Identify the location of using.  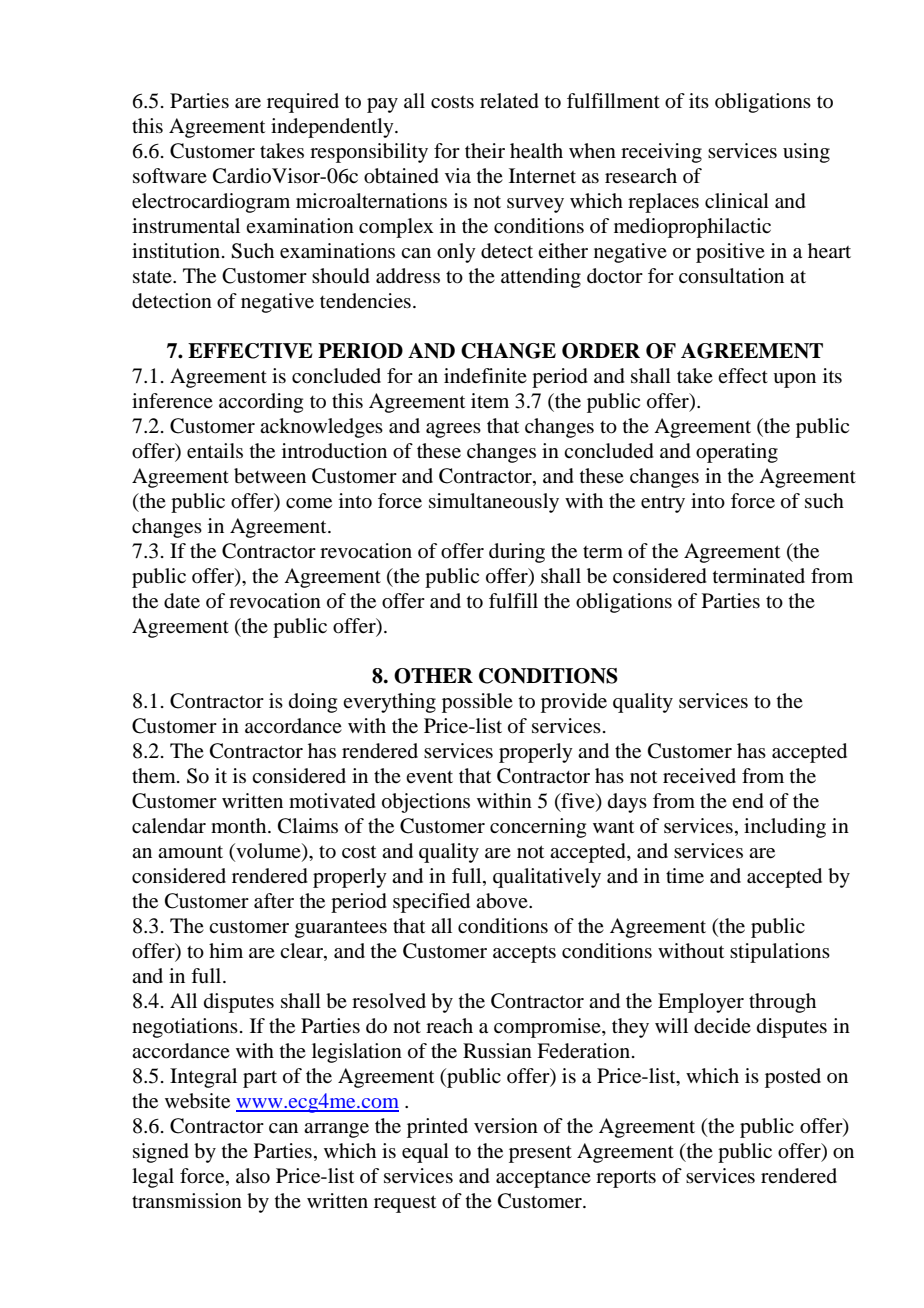
(806, 153).
